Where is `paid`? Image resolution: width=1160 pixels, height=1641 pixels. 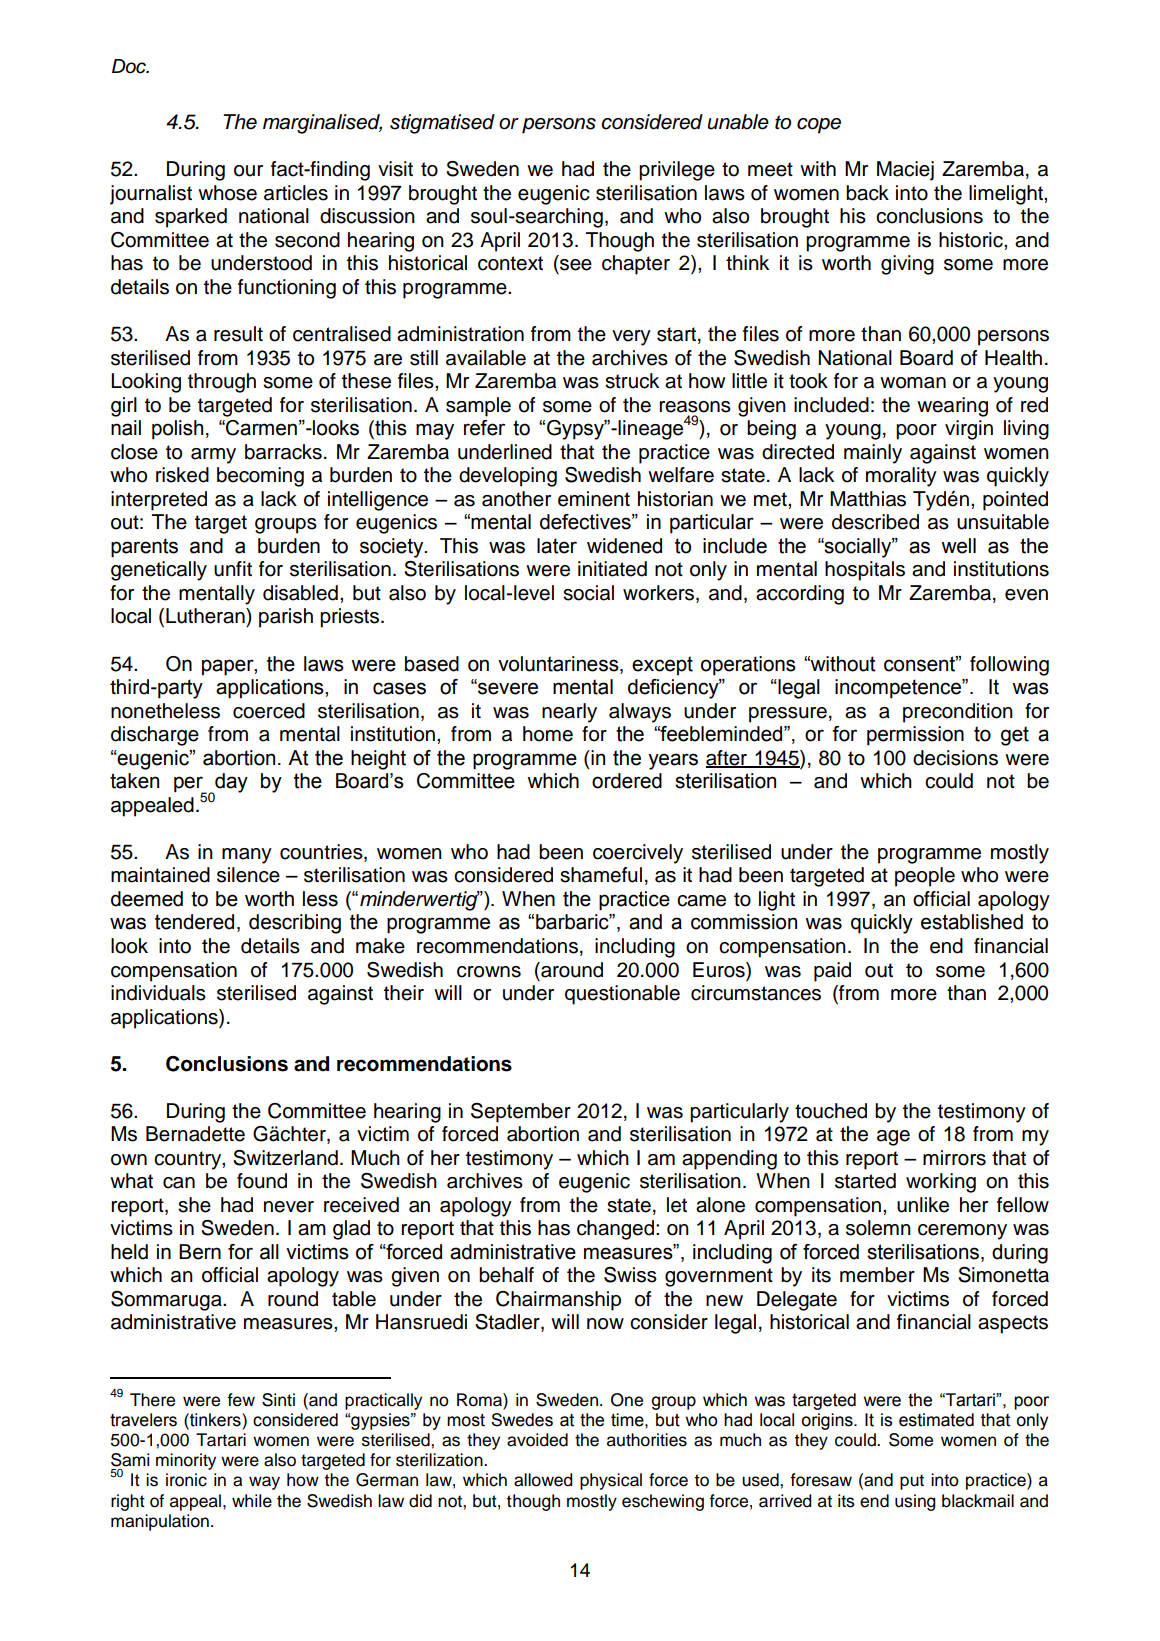
paid is located at coordinates (832, 972).
